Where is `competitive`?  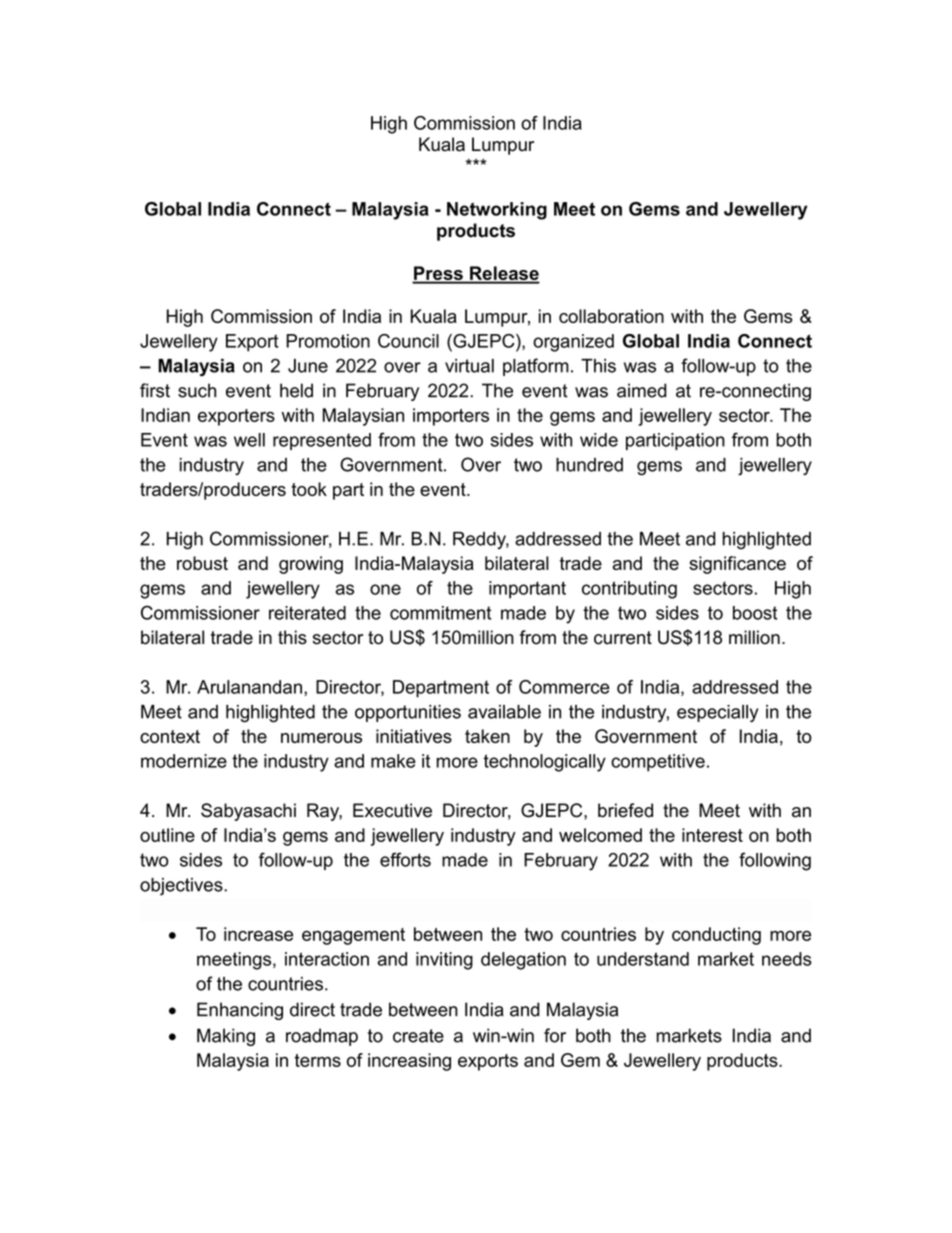
competitive is located at coordinates (658, 763).
